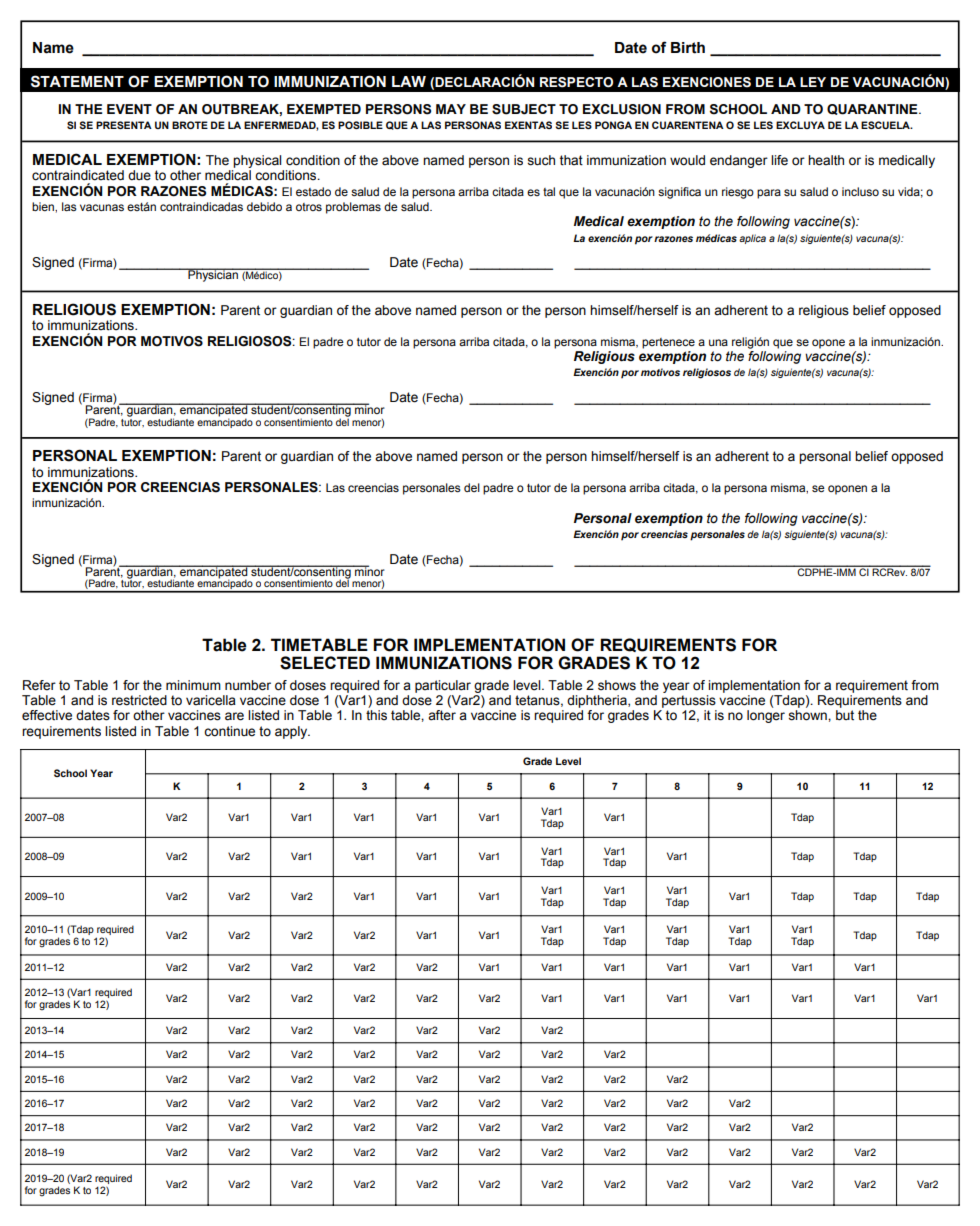 This screenshot has height=1226, width=980. Describe the element at coordinates (442, 715) in the screenshot. I see `after` at that location.
